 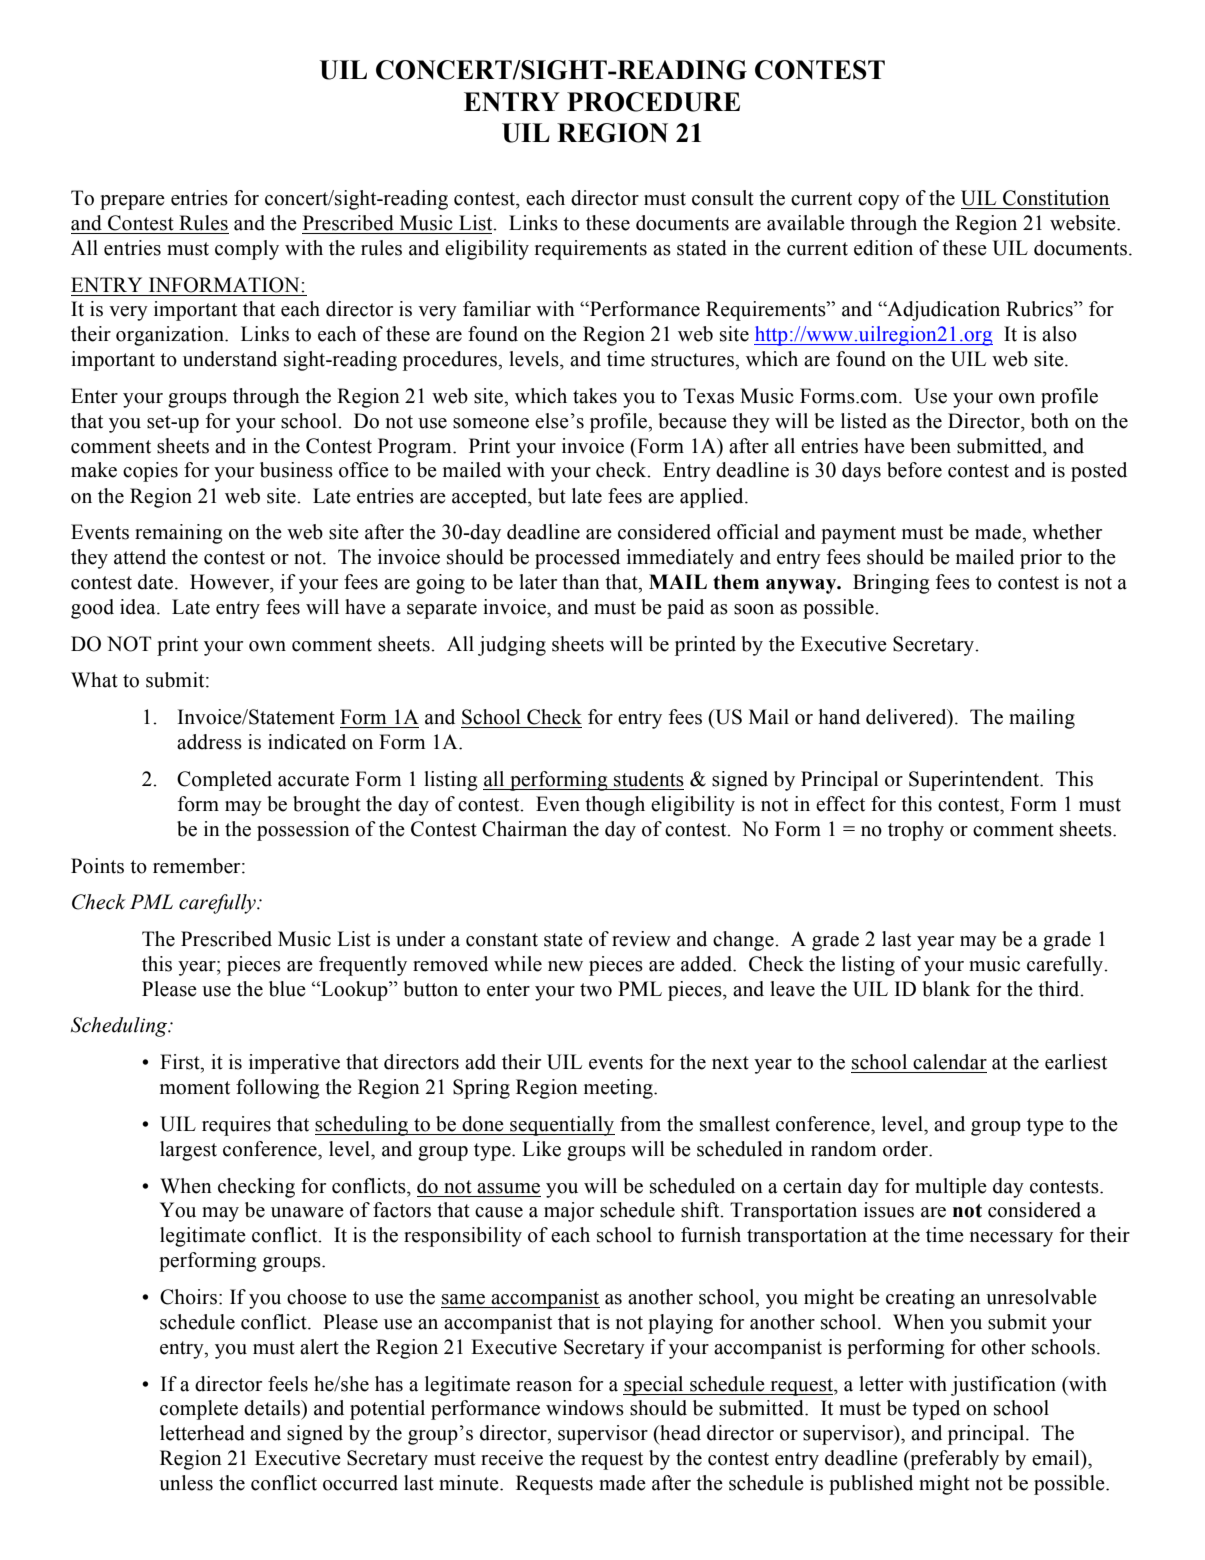 I want to click on address, so click(x=209, y=742).
